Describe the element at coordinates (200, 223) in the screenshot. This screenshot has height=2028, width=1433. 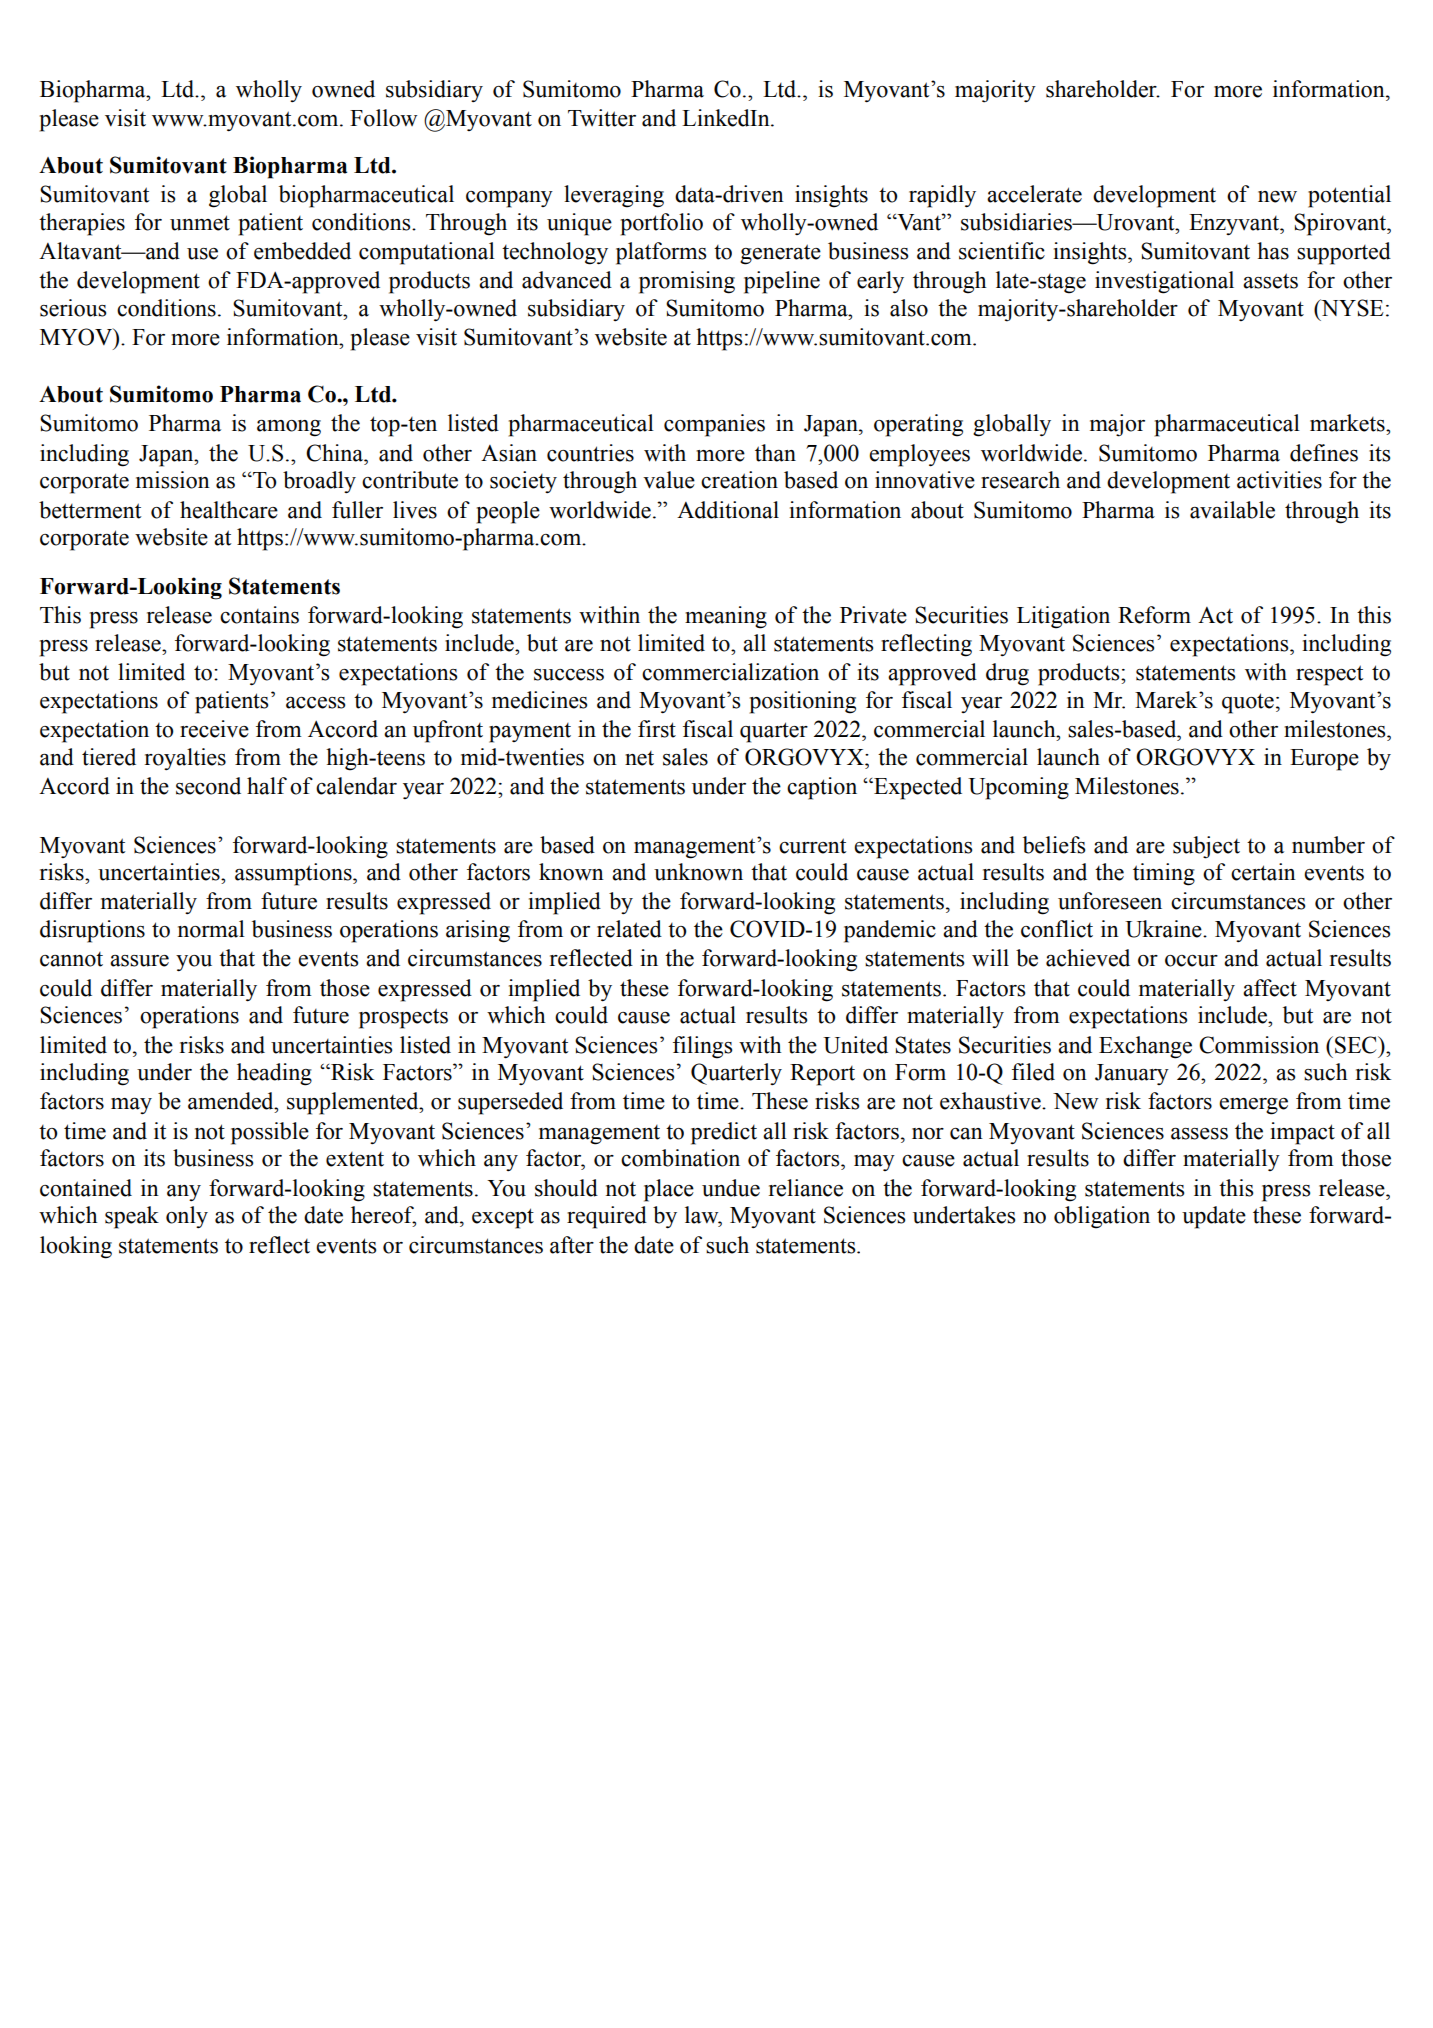
I see `unmet` at that location.
